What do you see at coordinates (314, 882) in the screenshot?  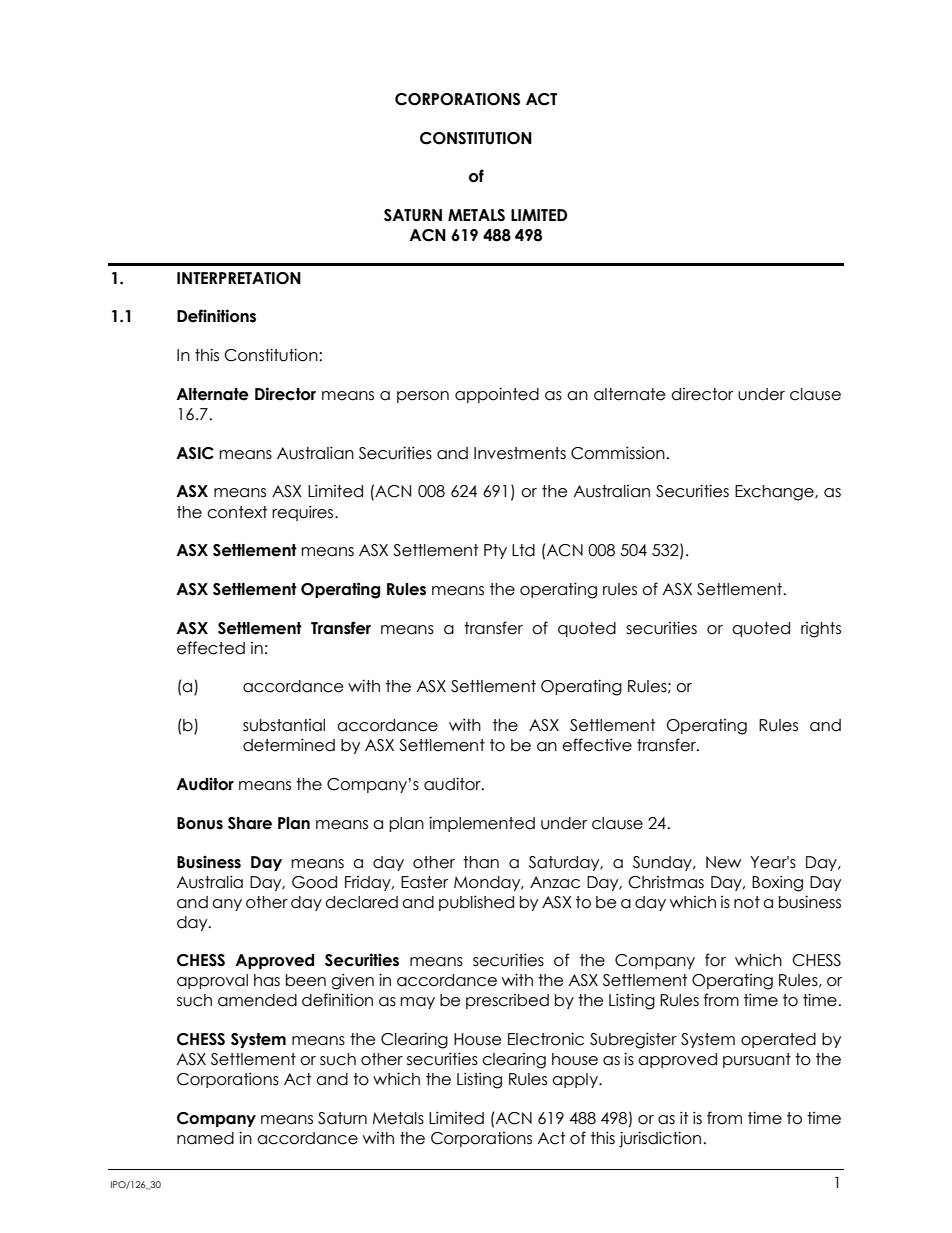 I see `Good` at bounding box center [314, 882].
